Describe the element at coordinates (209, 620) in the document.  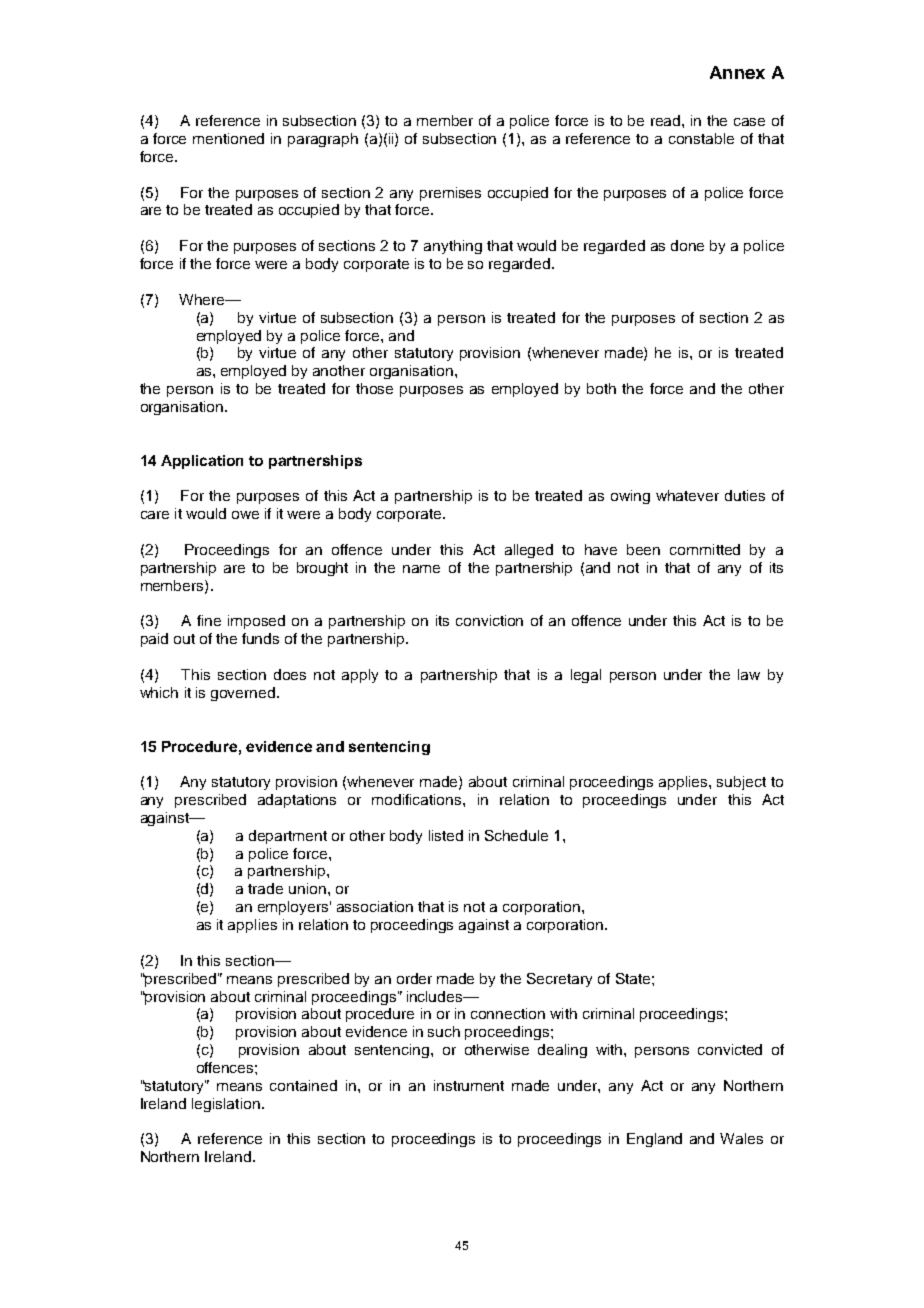
I see `fine` at that location.
